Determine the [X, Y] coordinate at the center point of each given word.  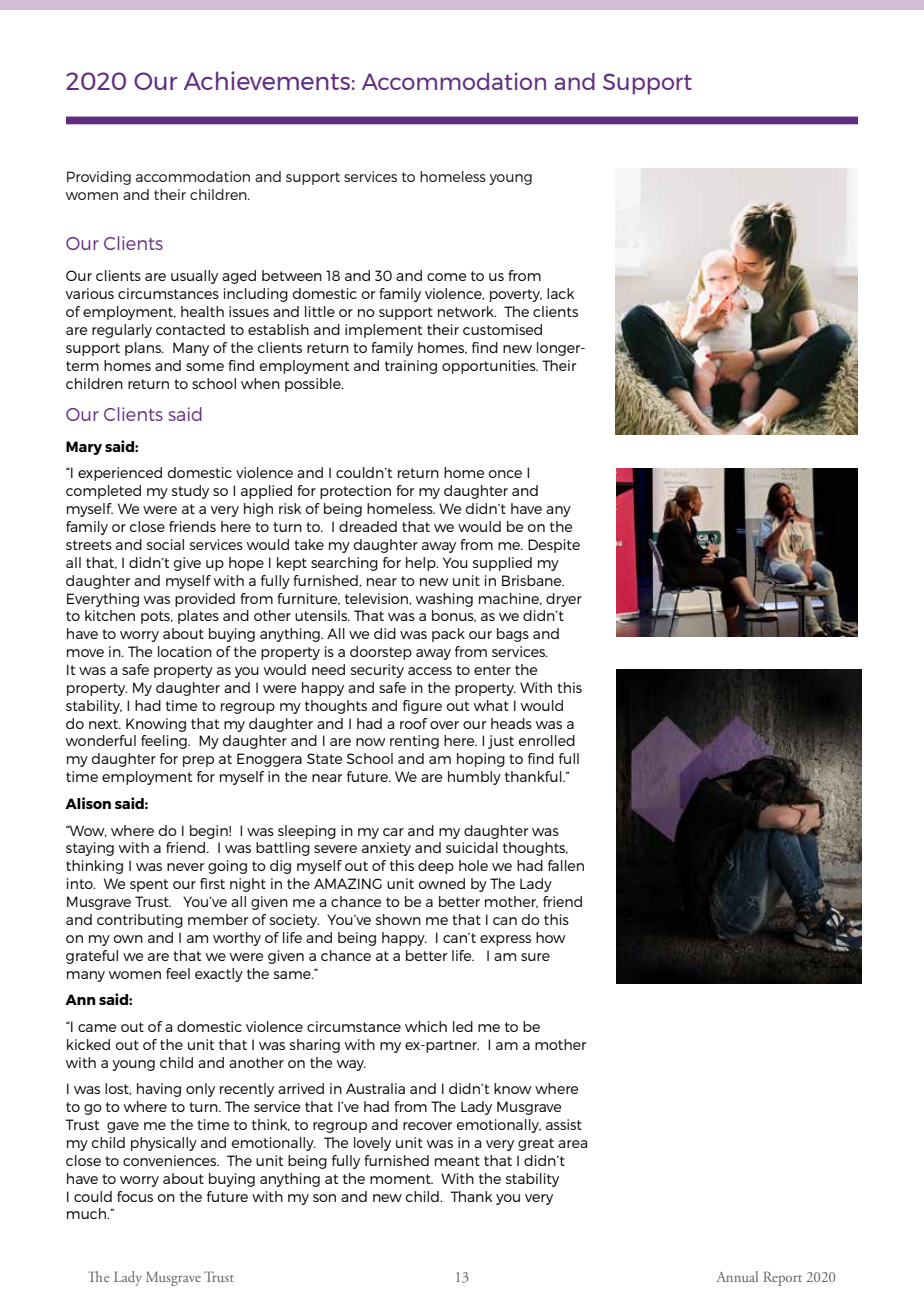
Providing [99, 178]
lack [560, 293]
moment [401, 1179]
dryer [564, 600]
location [185, 651]
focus [135, 1196]
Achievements [267, 80]
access [430, 671]
